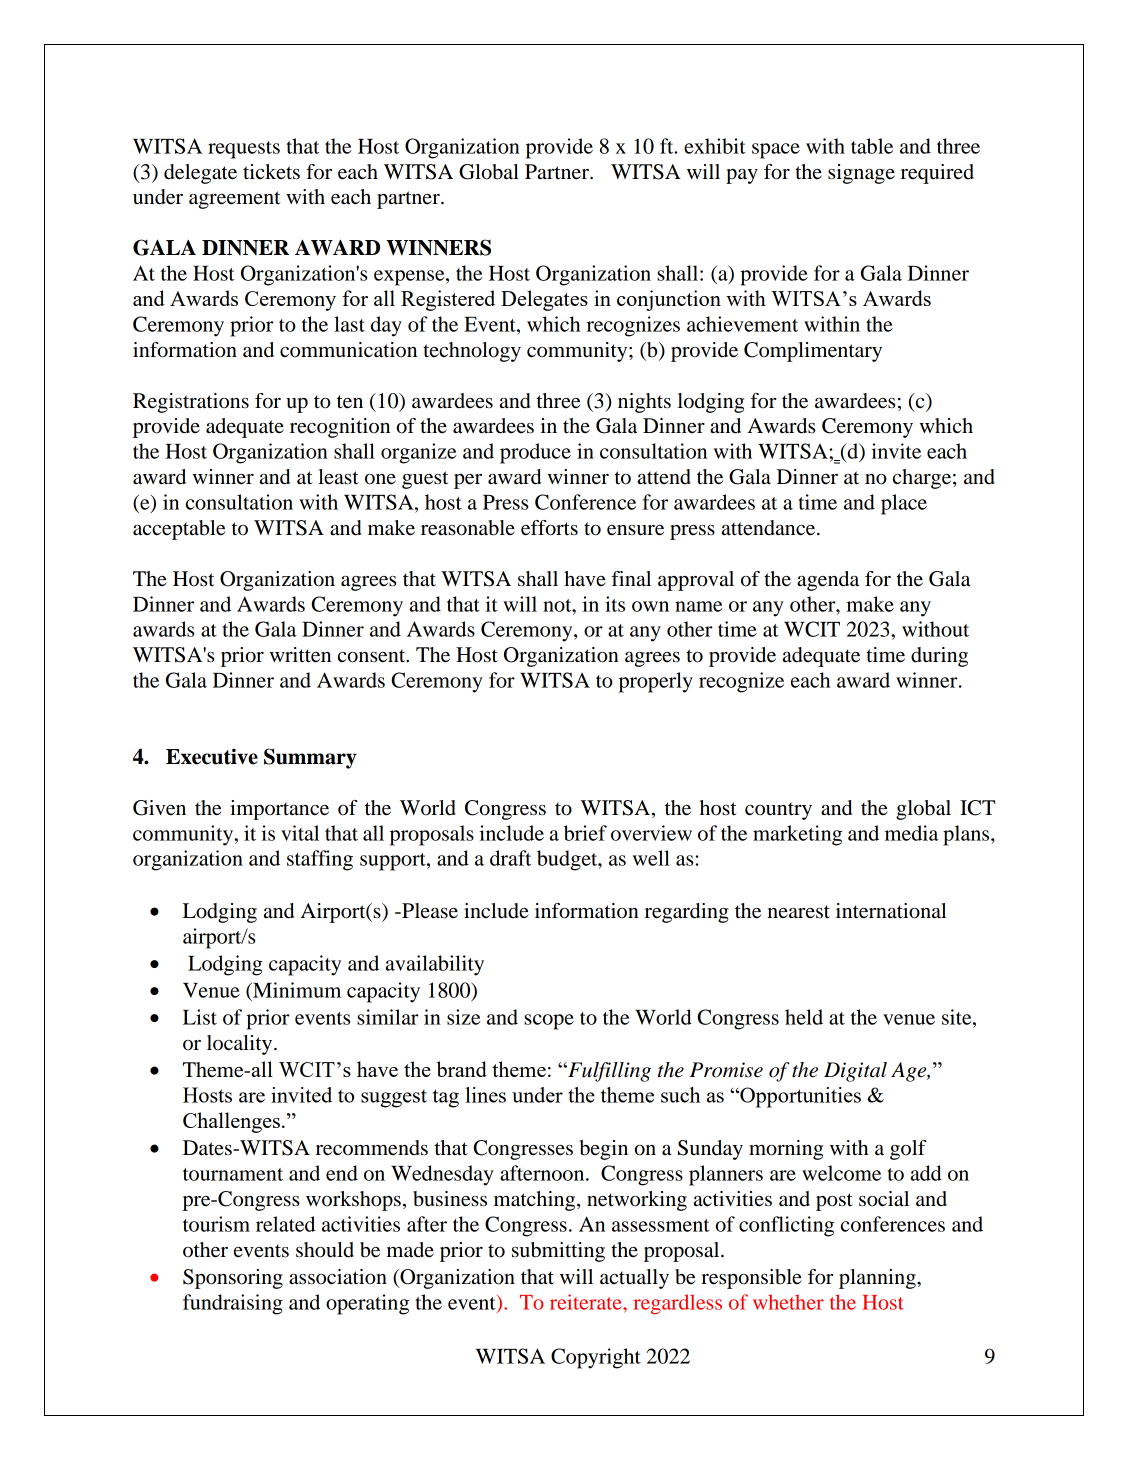 The image size is (1128, 1460). What do you see at coordinates (233, 1304) in the screenshot?
I see `fundraising` at bounding box center [233, 1304].
